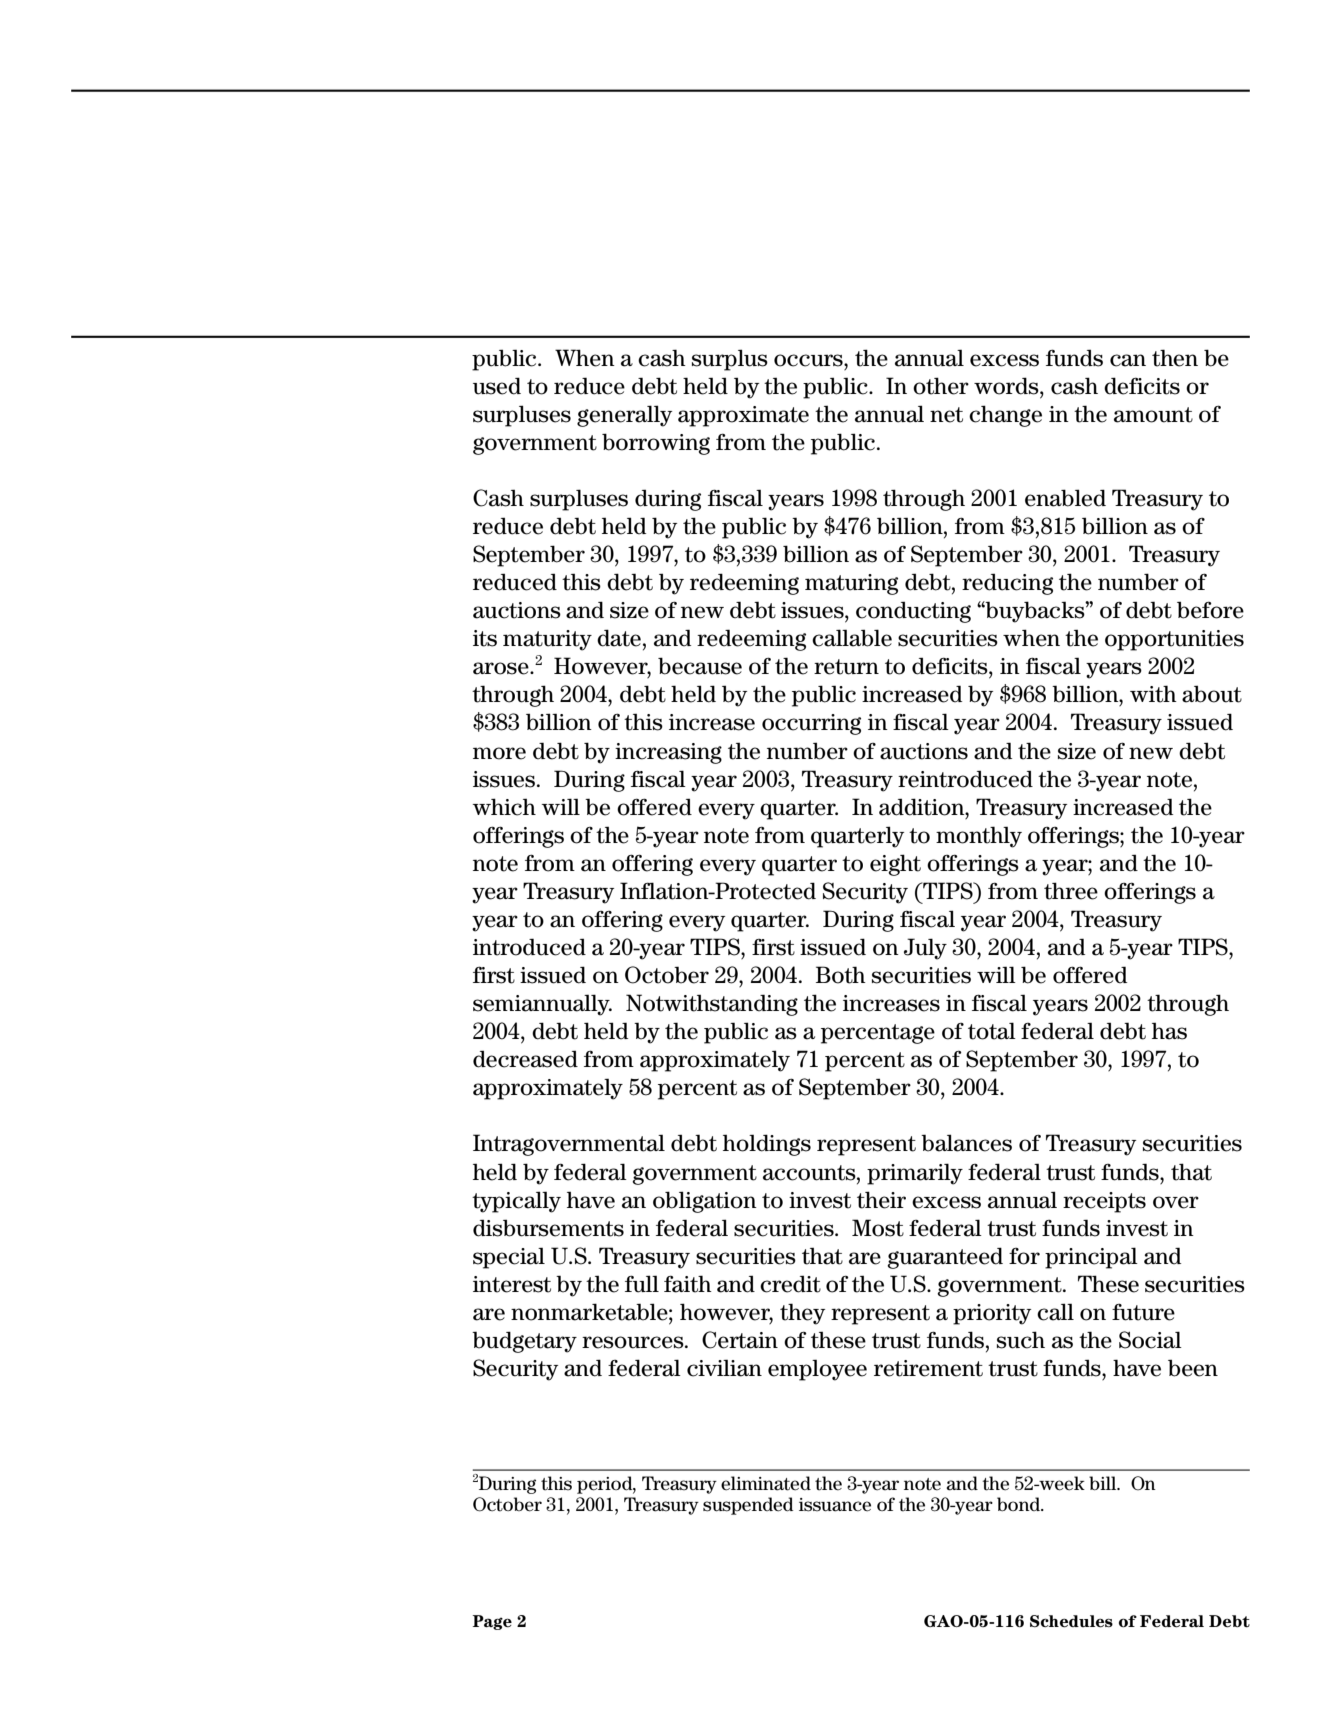 This page has height=1710, width=1321. Describe the element at coordinates (835, 1505) in the page. I see `issuance` at that location.
